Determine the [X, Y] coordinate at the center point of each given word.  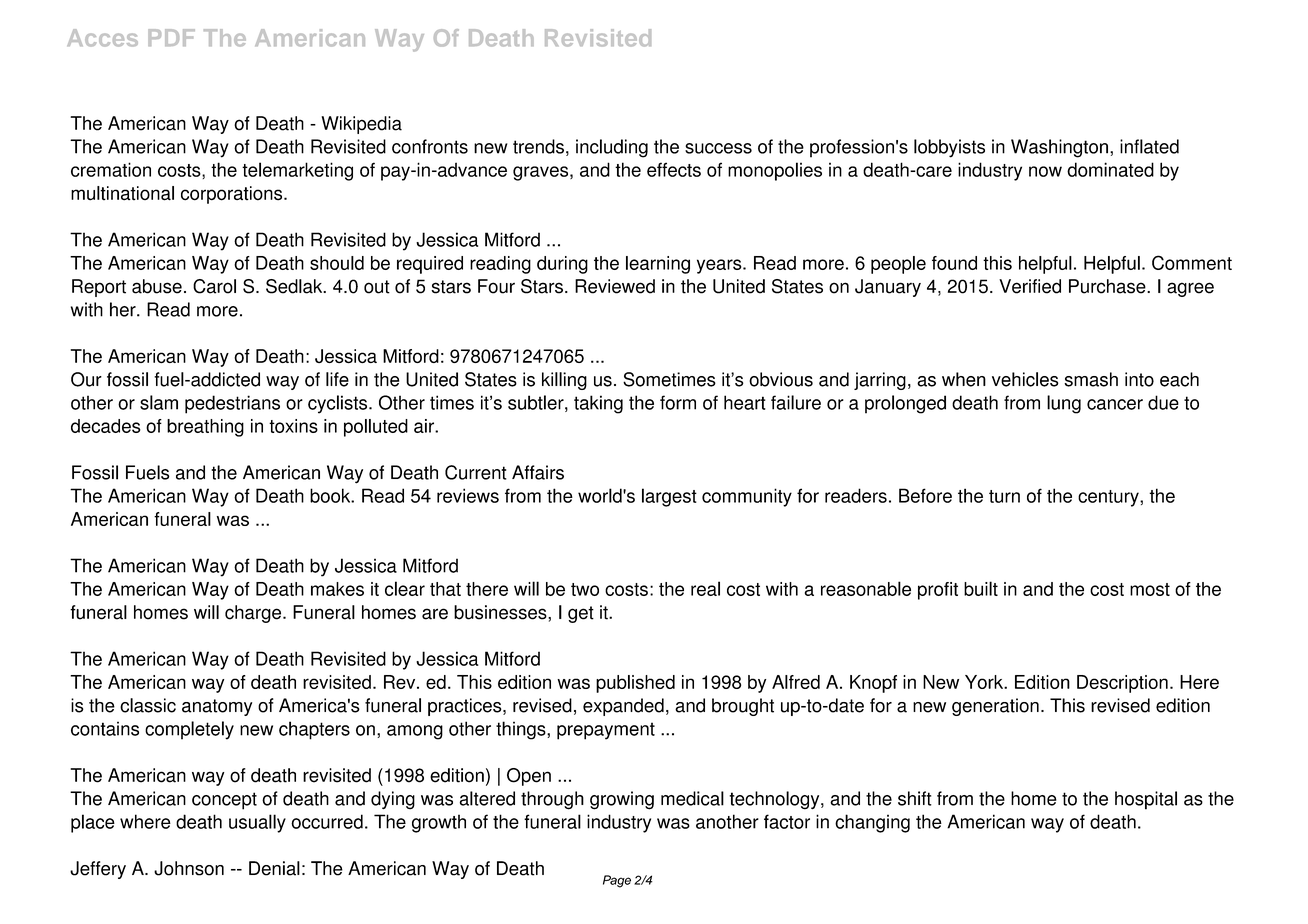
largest [669, 497]
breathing [205, 428]
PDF [171, 37]
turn [1004, 496]
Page [617, 881]
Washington [1059, 148]
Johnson [189, 868]
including [612, 148]
